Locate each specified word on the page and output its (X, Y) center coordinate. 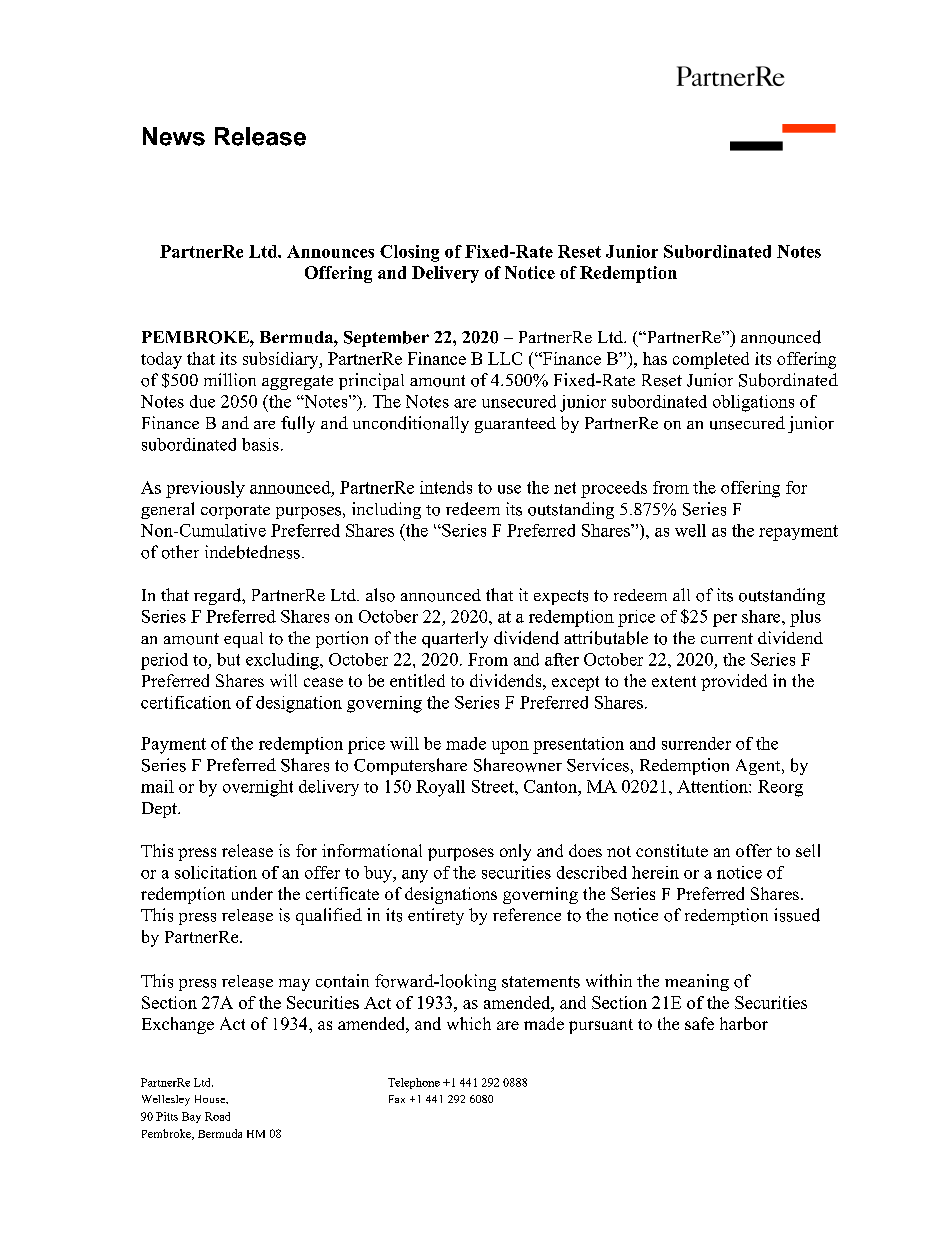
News (174, 136)
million (230, 380)
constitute (672, 850)
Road (217, 1116)
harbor (744, 1023)
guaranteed (515, 425)
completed (711, 360)
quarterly (455, 639)
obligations (753, 403)
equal (243, 640)
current (727, 638)
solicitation (216, 872)
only (515, 852)
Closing (409, 253)
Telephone (414, 1083)
